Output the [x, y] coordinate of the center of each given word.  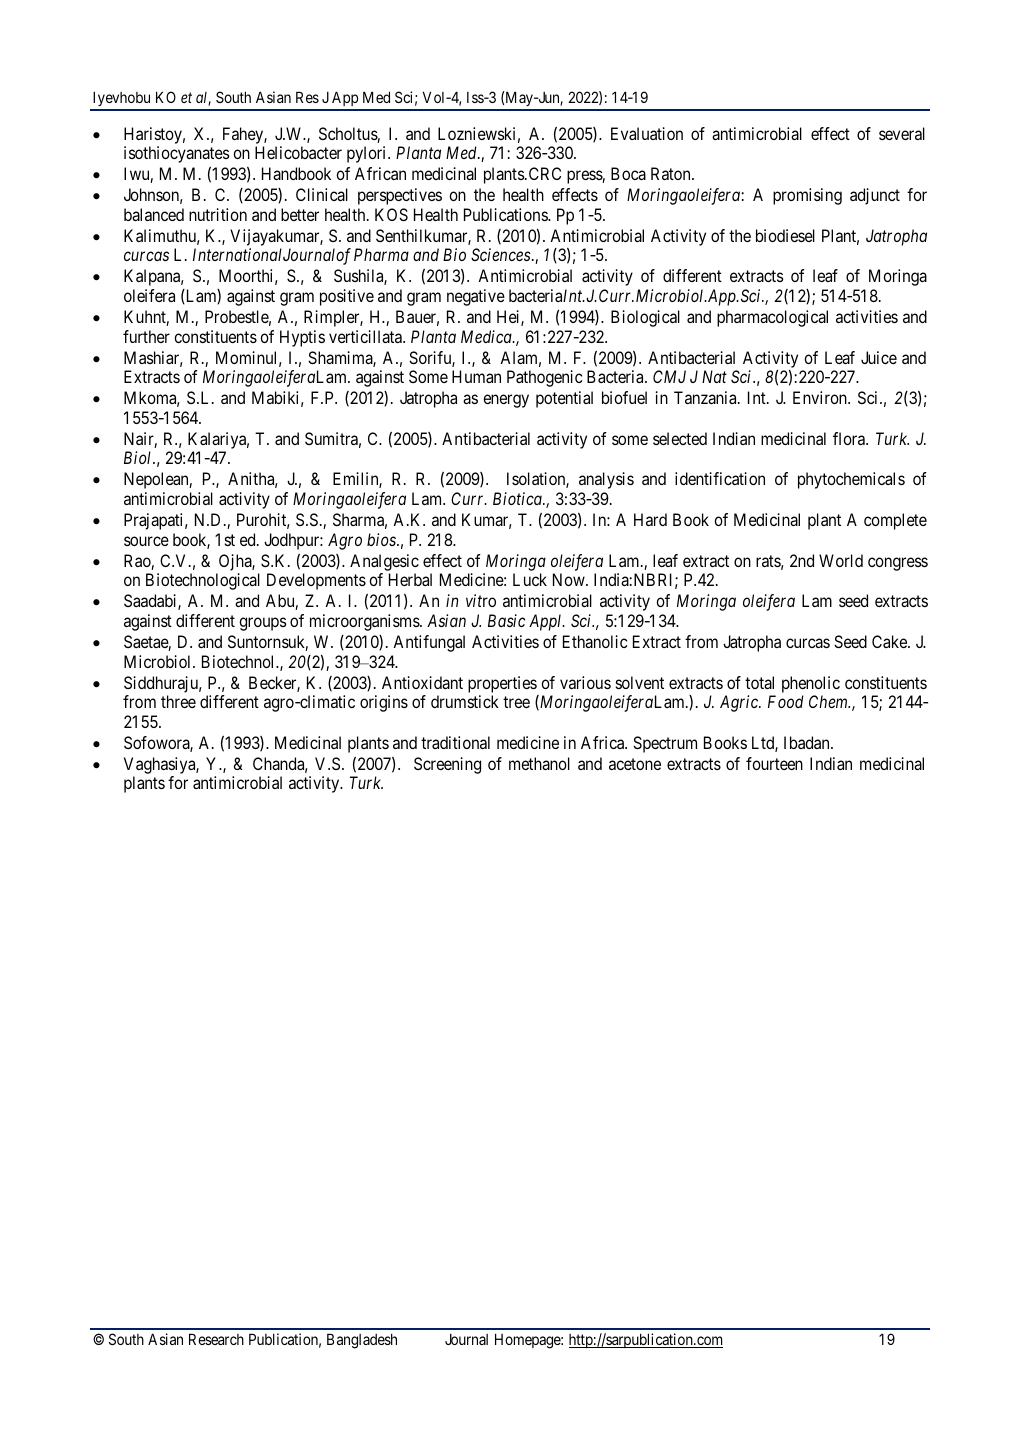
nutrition [218, 214]
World [841, 560]
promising [807, 196]
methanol [539, 763]
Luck [530, 579]
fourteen [774, 763]
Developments [316, 581]
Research [216, 1339]
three [178, 701]
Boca [628, 173]
